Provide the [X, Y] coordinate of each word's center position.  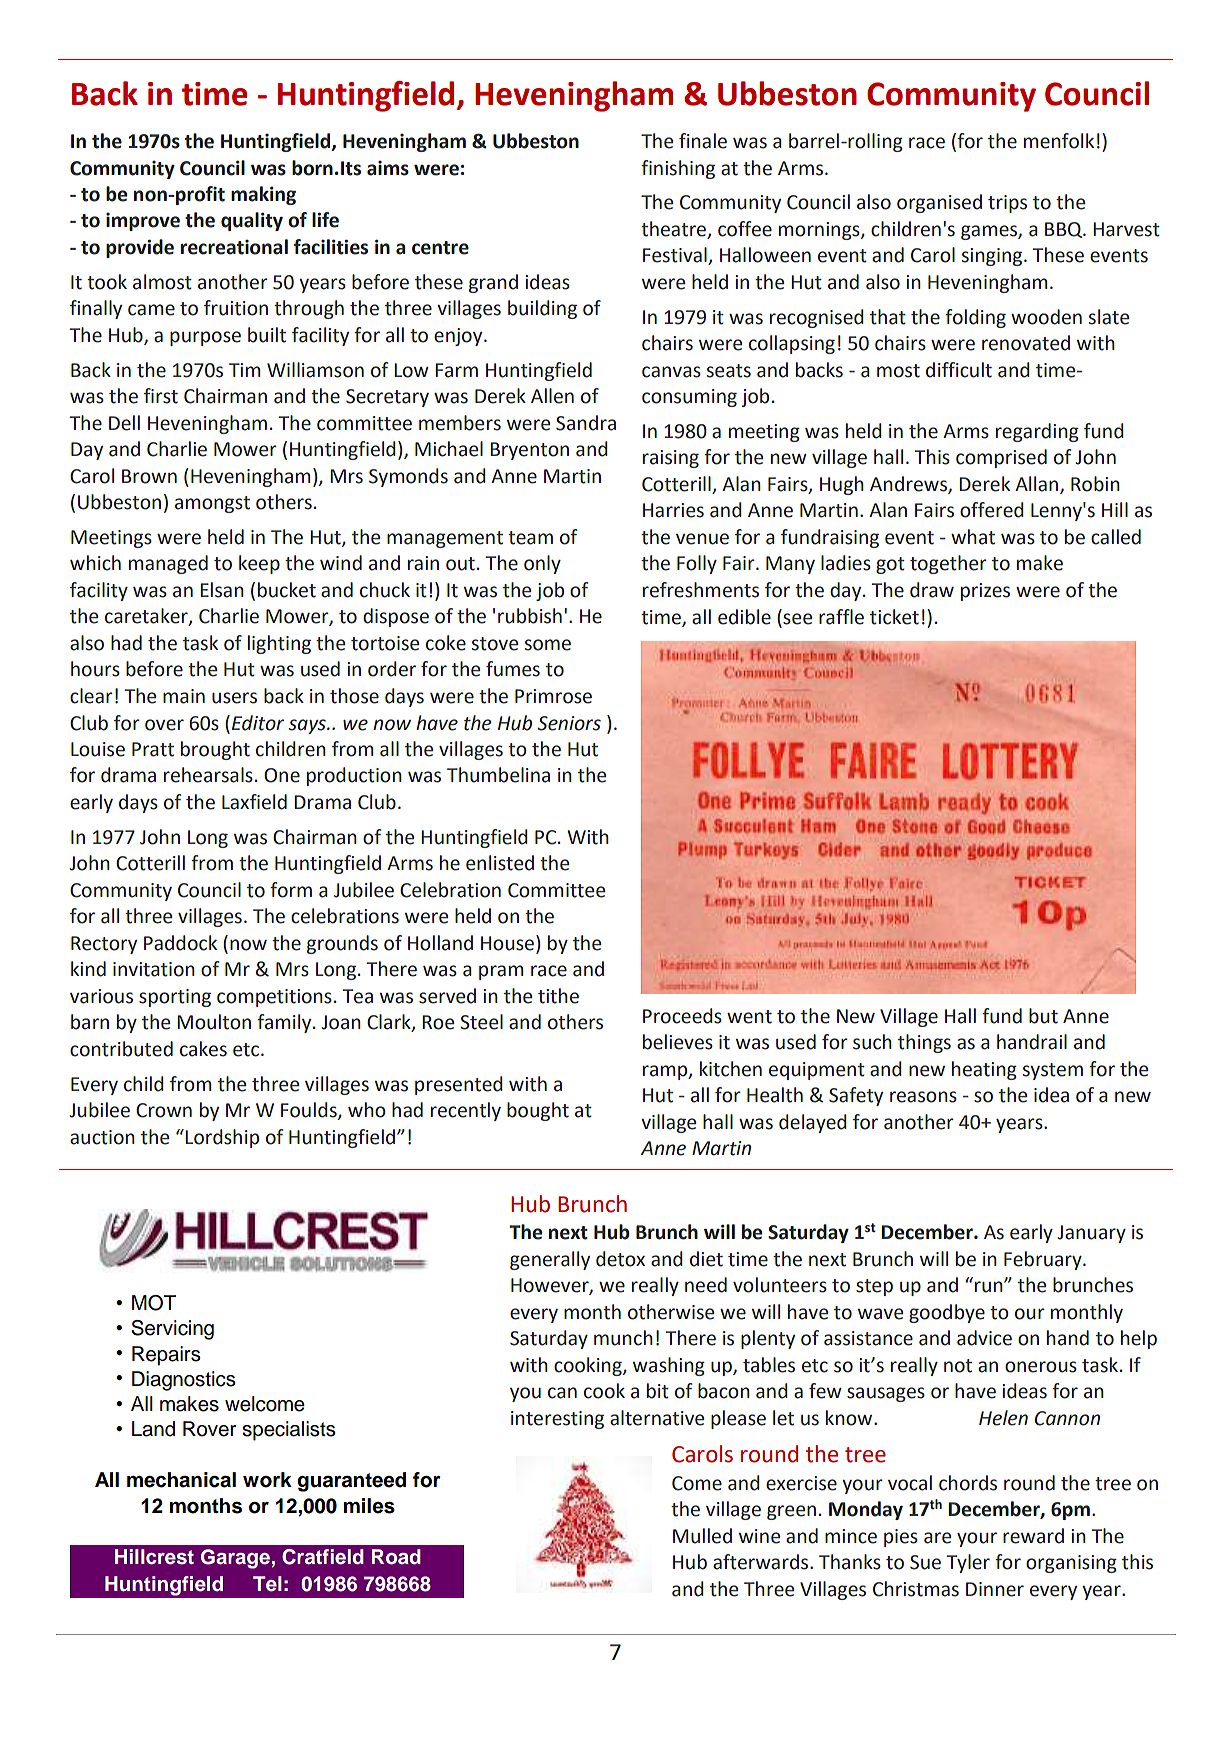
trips [1007, 204]
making [263, 195]
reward [1033, 1536]
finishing [678, 169]
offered [992, 510]
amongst [212, 504]
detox [620, 1259]
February [1044, 1260]
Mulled [702, 1536]
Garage [235, 1559]
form [291, 890]
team [530, 538]
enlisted [500, 863]
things [924, 1043]
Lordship [222, 1138]
